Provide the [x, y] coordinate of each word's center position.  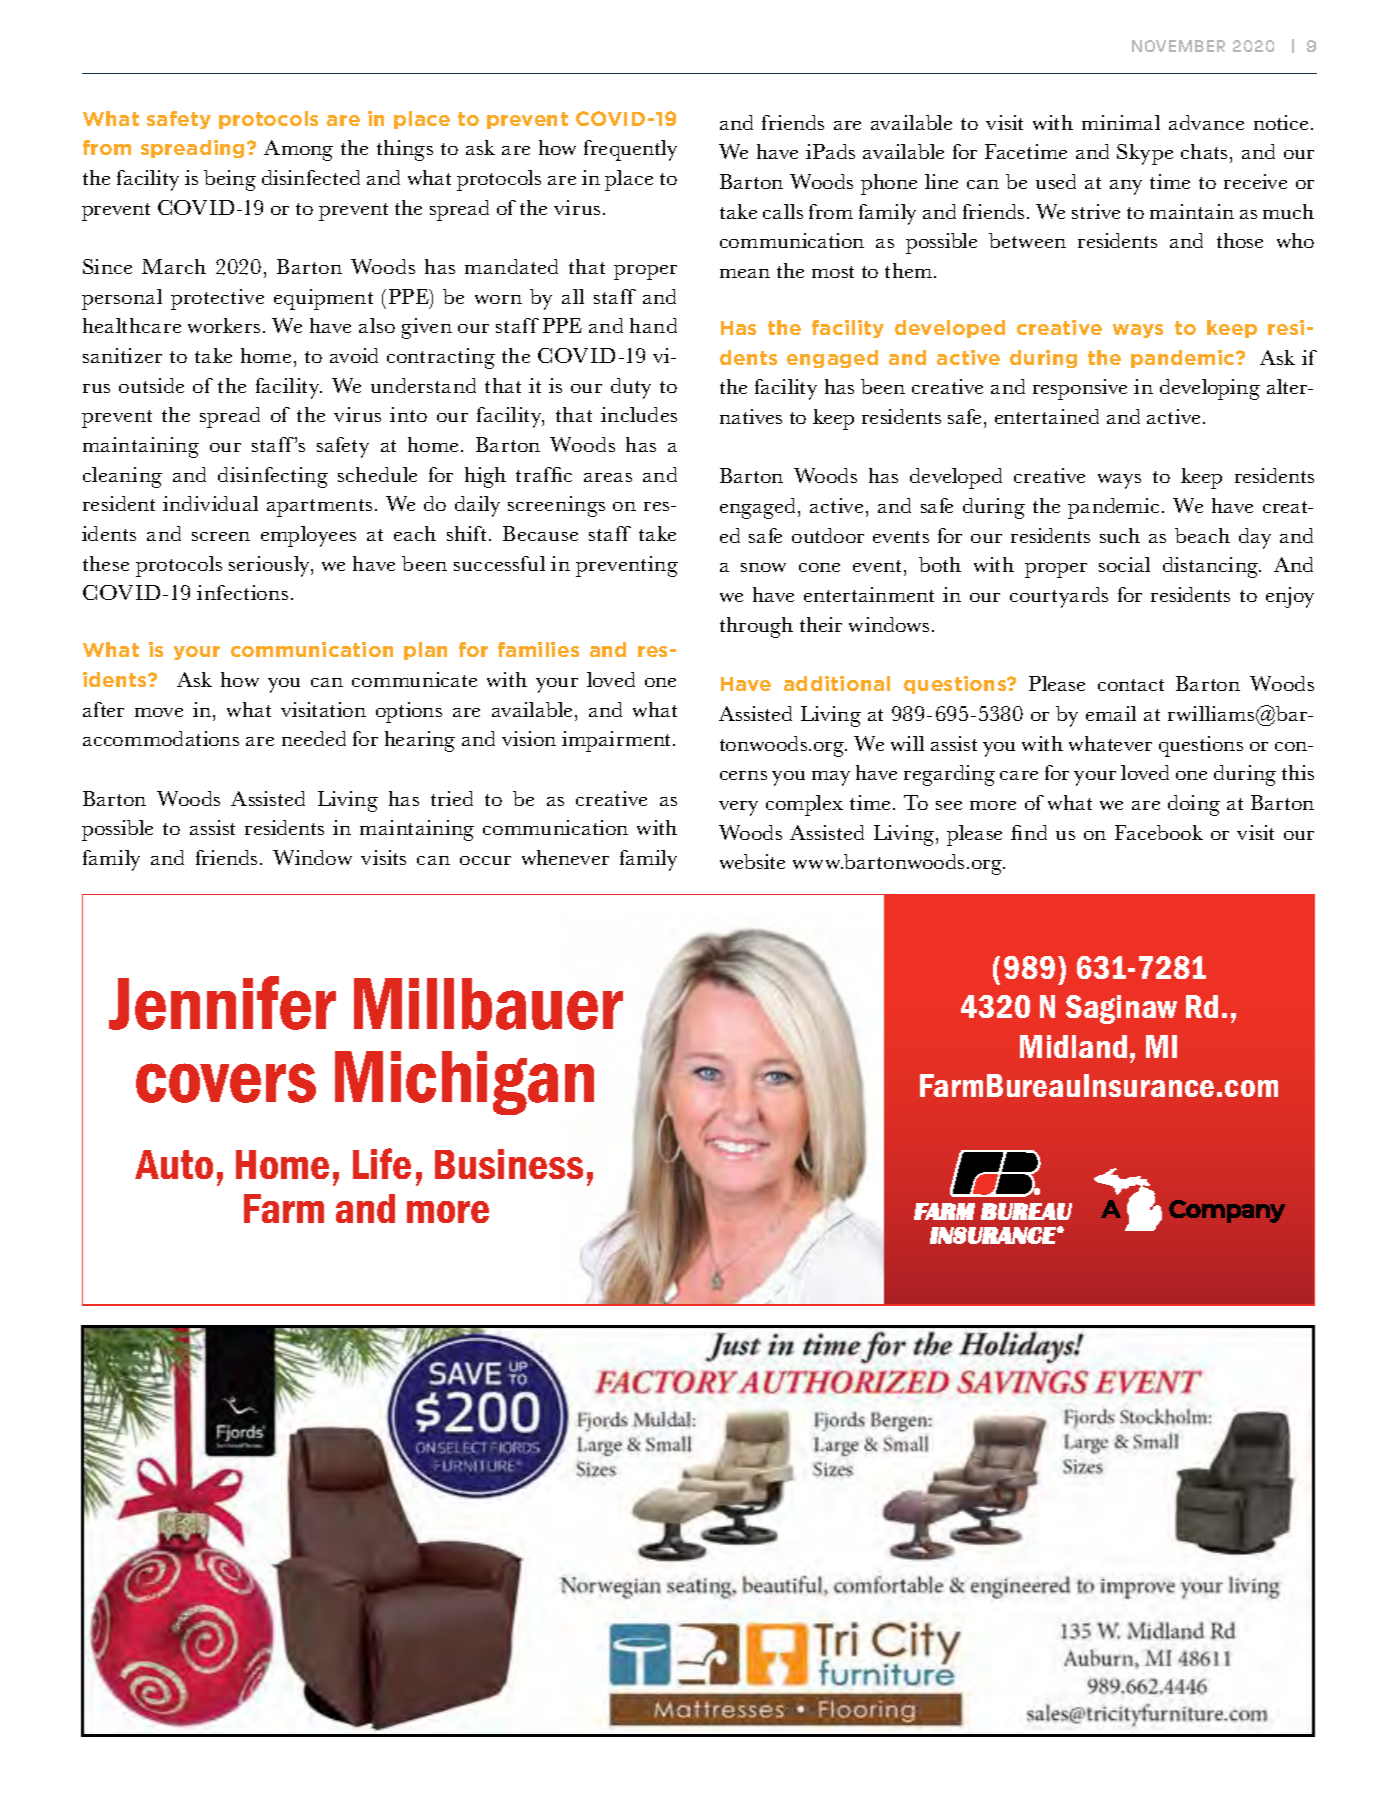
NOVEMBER [1178, 46]
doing [1194, 805]
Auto [174, 1164]
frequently [630, 150]
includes [639, 414]
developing [1210, 389]
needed [314, 738]
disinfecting [273, 477]
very [738, 808]
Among [298, 150]
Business [509, 1164]
